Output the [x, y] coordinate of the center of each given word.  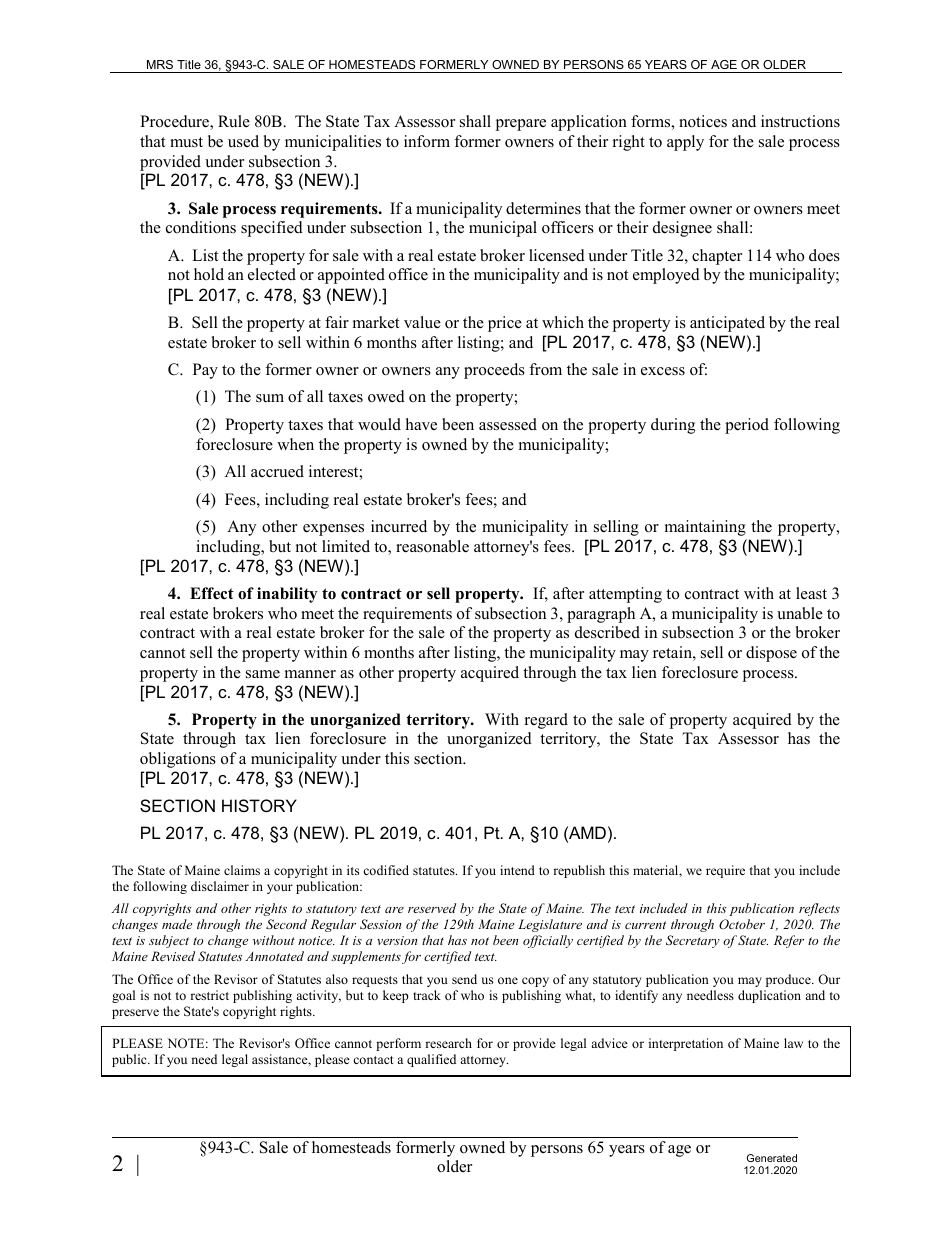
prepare [520, 125]
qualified [431, 1060]
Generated [772, 1158]
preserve [135, 1014]
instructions [800, 121]
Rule [234, 121]
